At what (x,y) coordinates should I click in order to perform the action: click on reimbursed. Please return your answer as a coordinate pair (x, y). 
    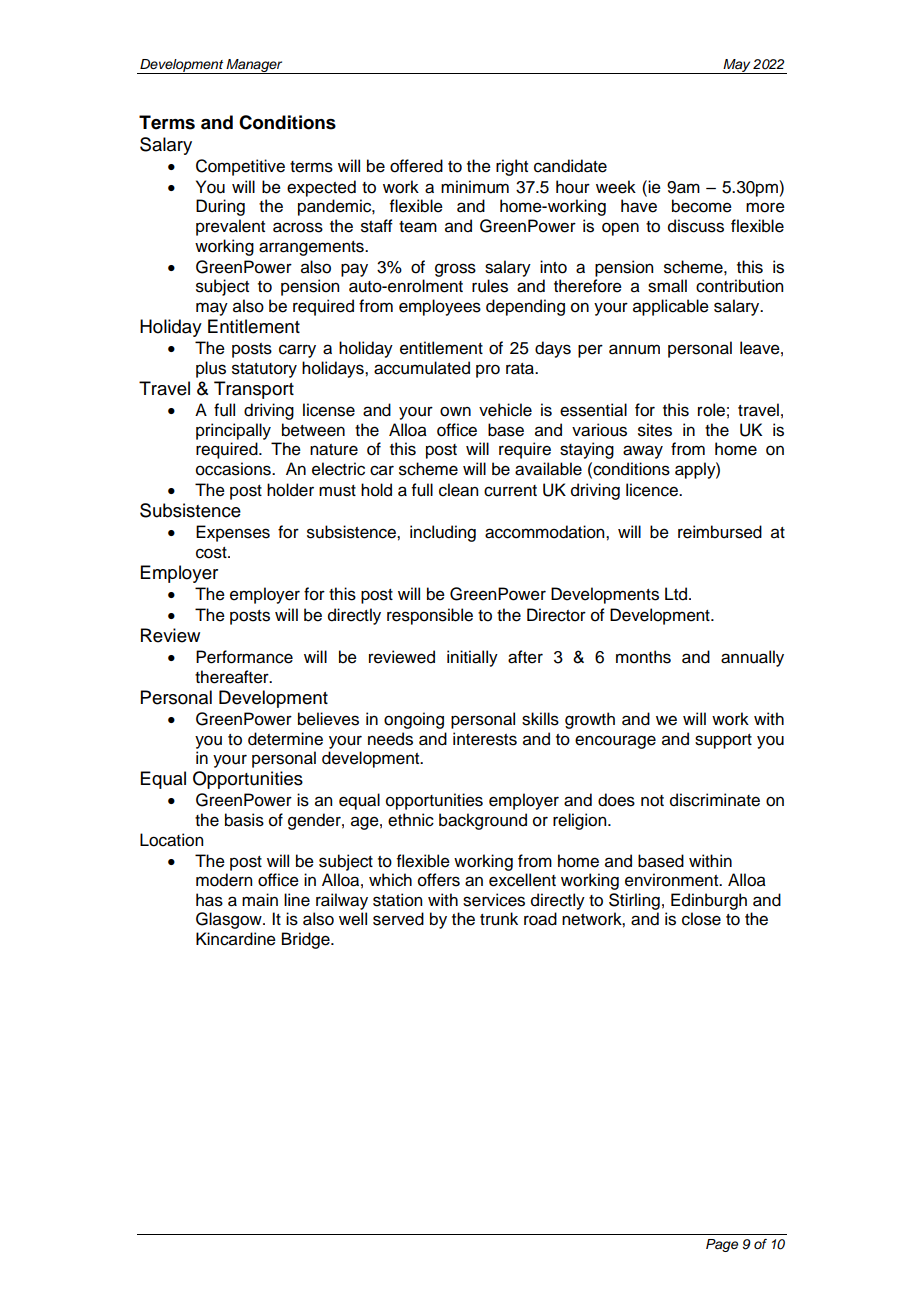
    Looking at the image, I should click on (720, 532).
